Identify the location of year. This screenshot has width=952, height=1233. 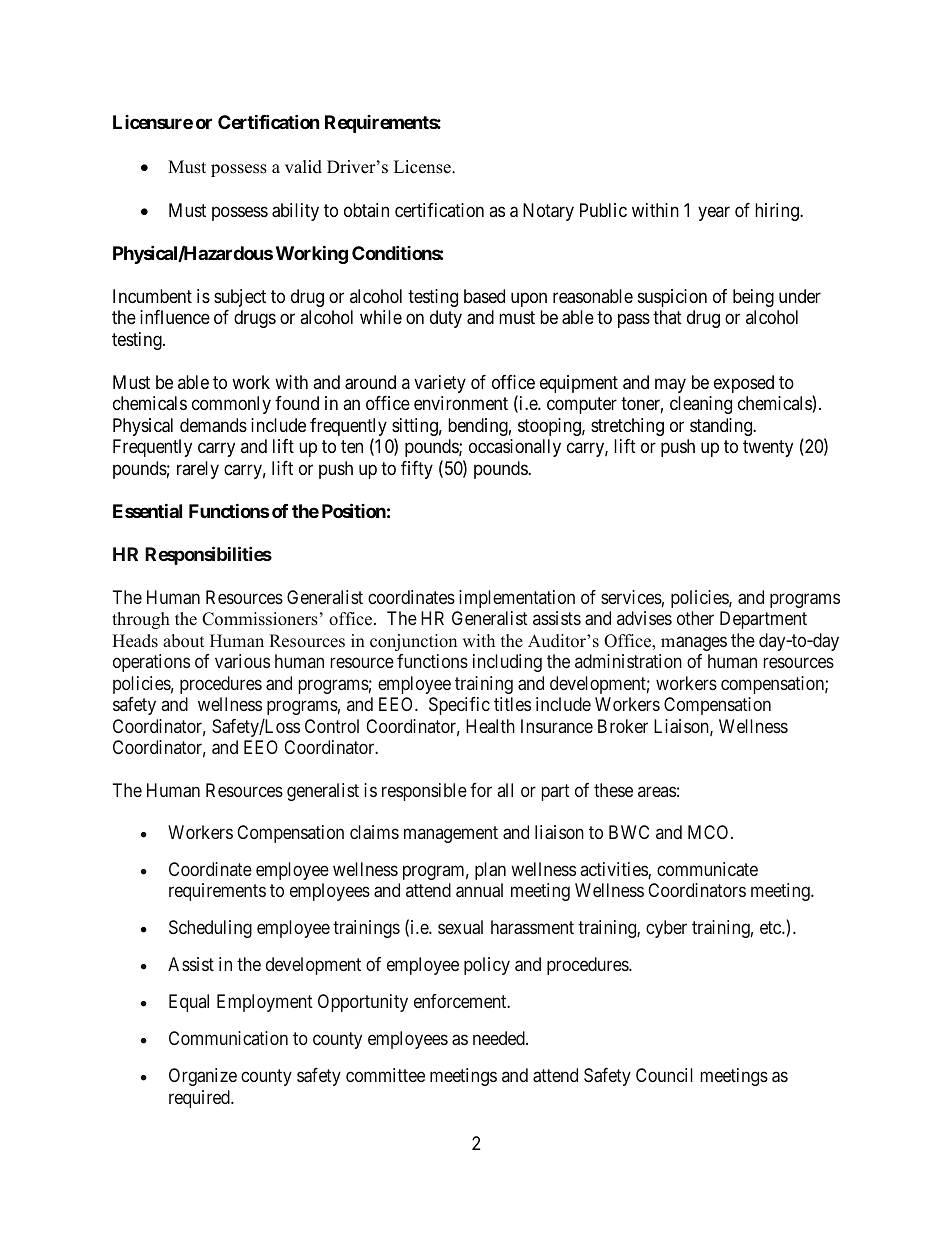
(714, 214).
